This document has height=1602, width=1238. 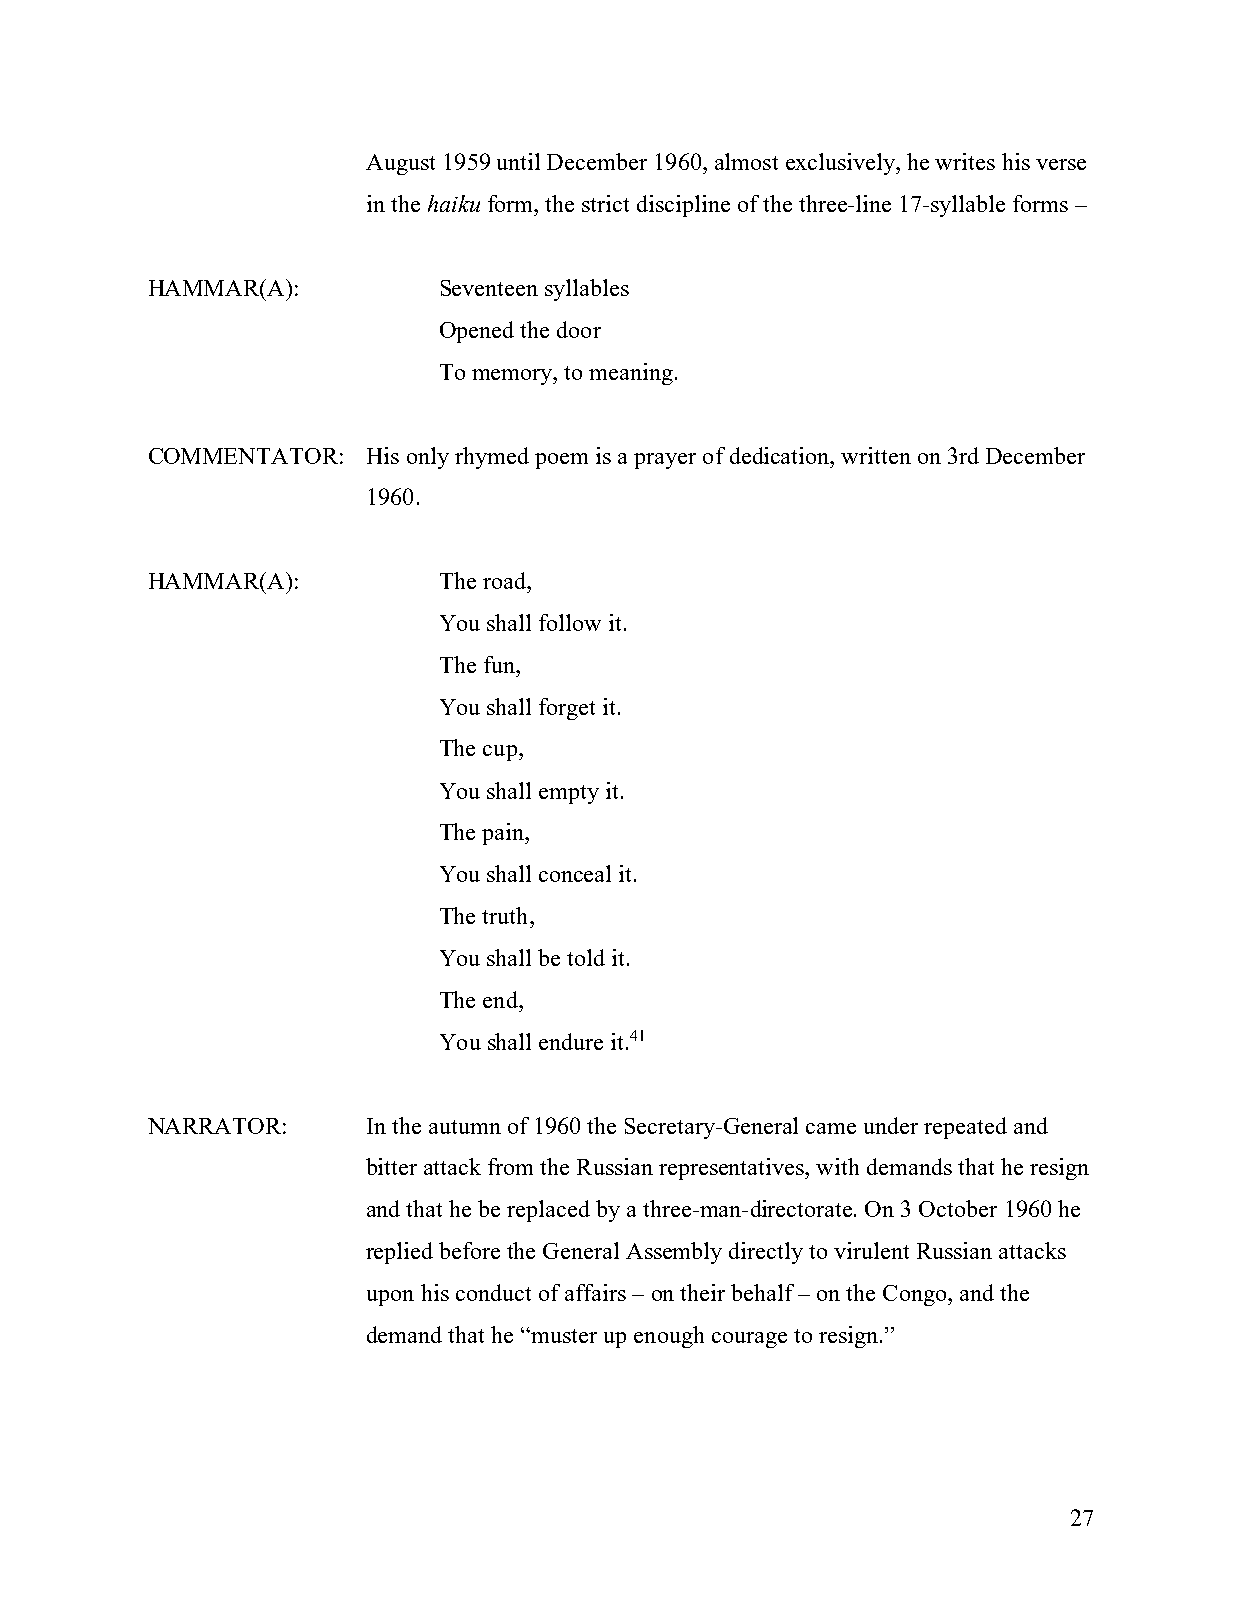 What do you see at coordinates (669, 1337) in the document?
I see `enough` at bounding box center [669, 1337].
